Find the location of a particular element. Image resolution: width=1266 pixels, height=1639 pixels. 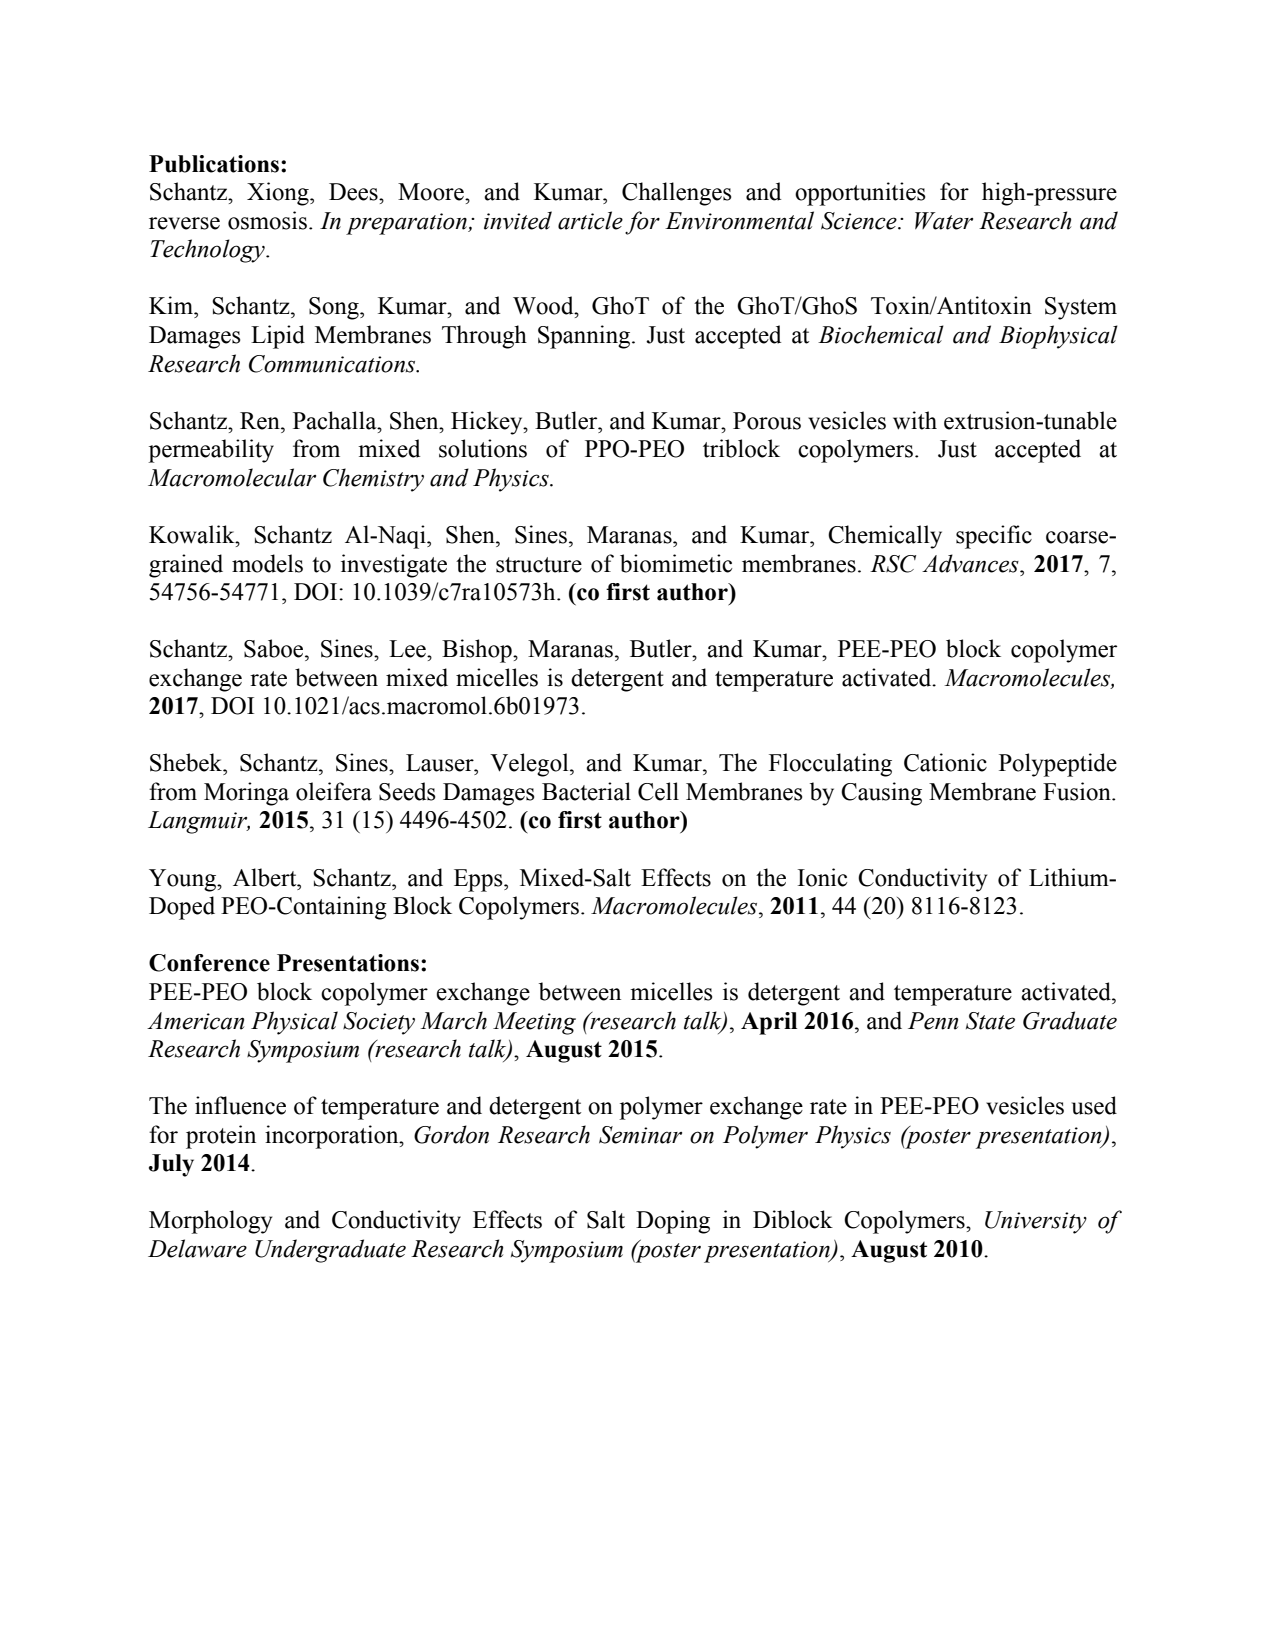

Conference is located at coordinates (209, 963).
